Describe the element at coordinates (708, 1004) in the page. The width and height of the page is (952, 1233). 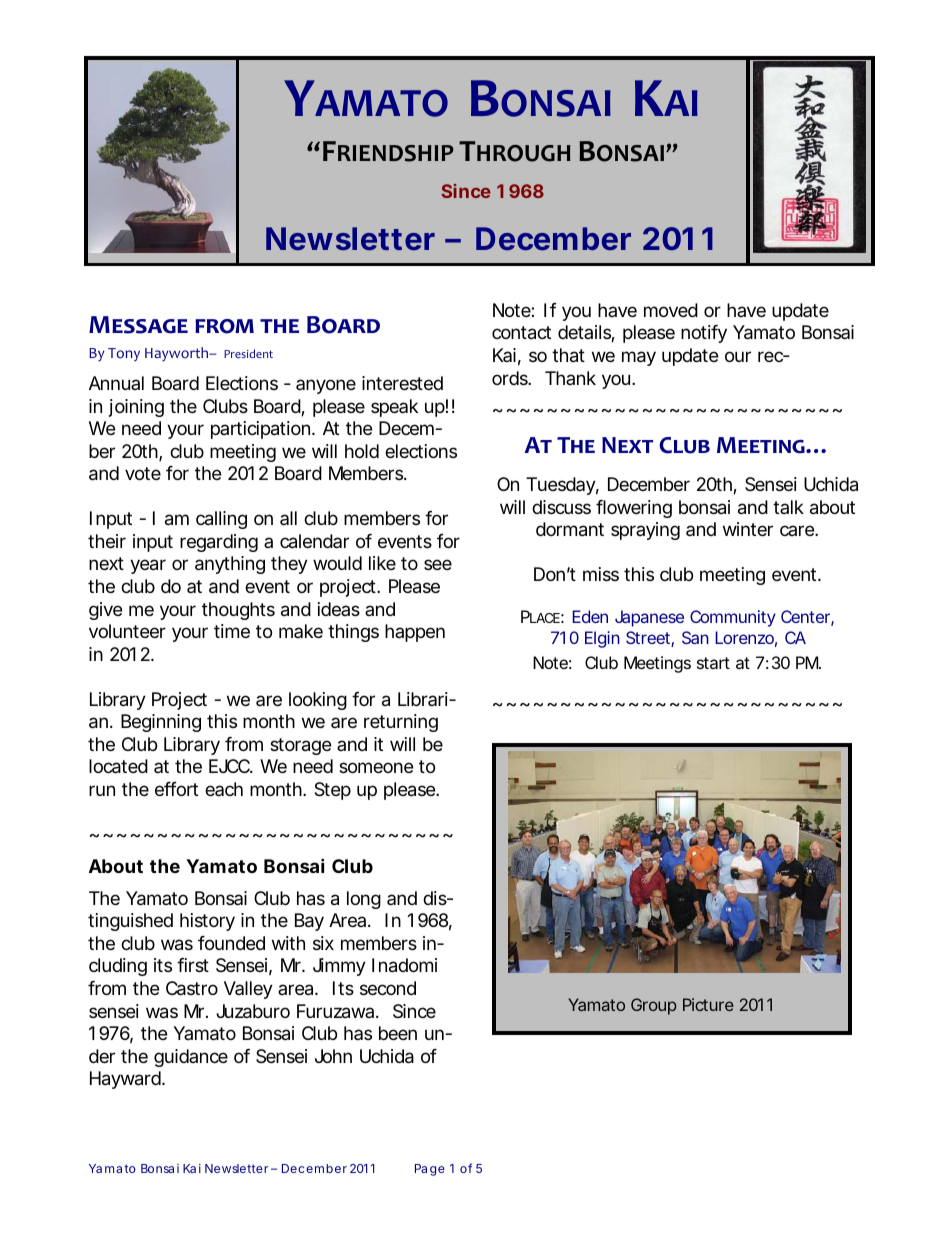
I see `Picture` at that location.
